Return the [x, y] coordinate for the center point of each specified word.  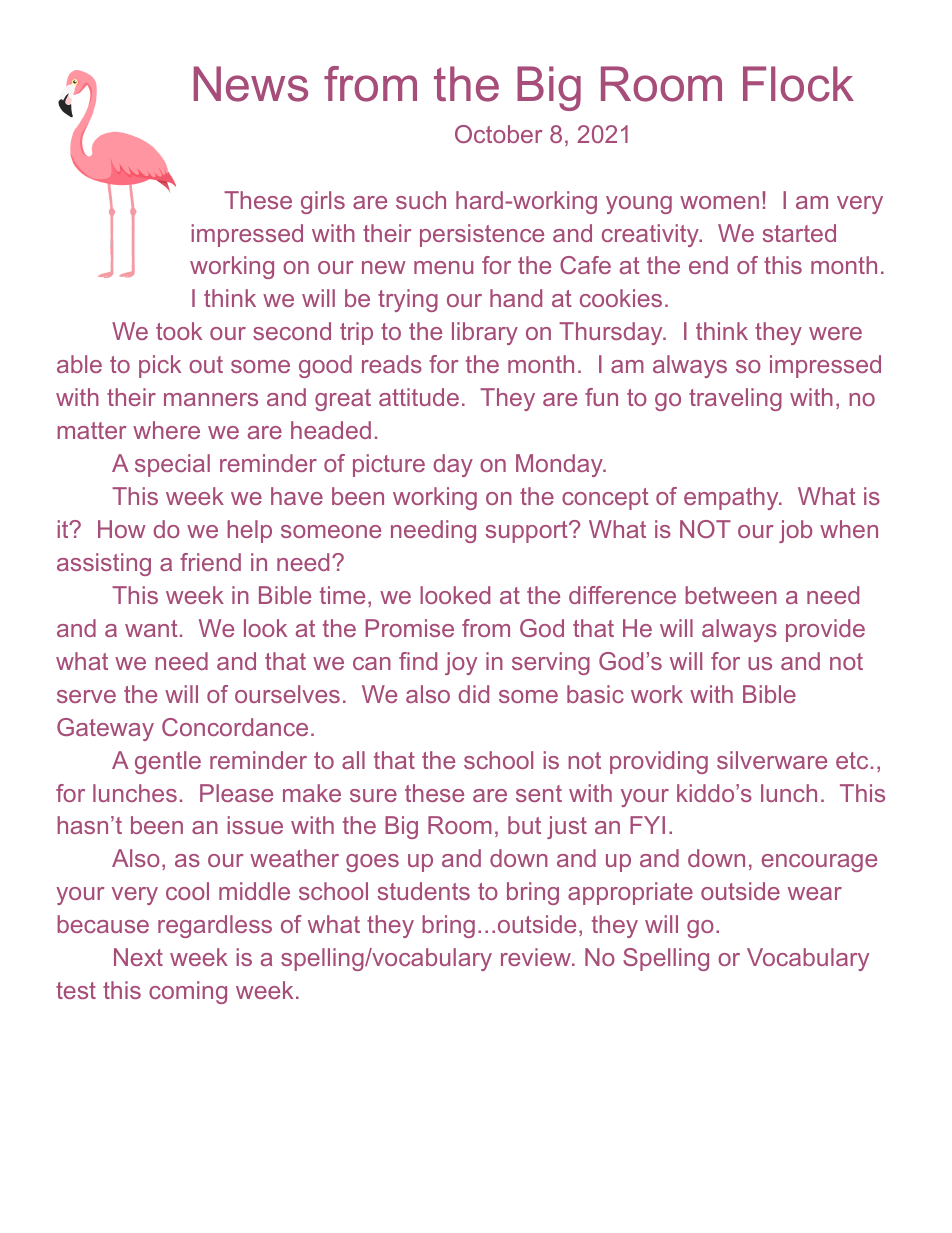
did [473, 694]
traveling [735, 399]
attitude [419, 397]
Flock [798, 84]
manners [211, 399]
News [251, 84]
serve [86, 696]
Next [138, 957]
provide [825, 630]
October [499, 134]
